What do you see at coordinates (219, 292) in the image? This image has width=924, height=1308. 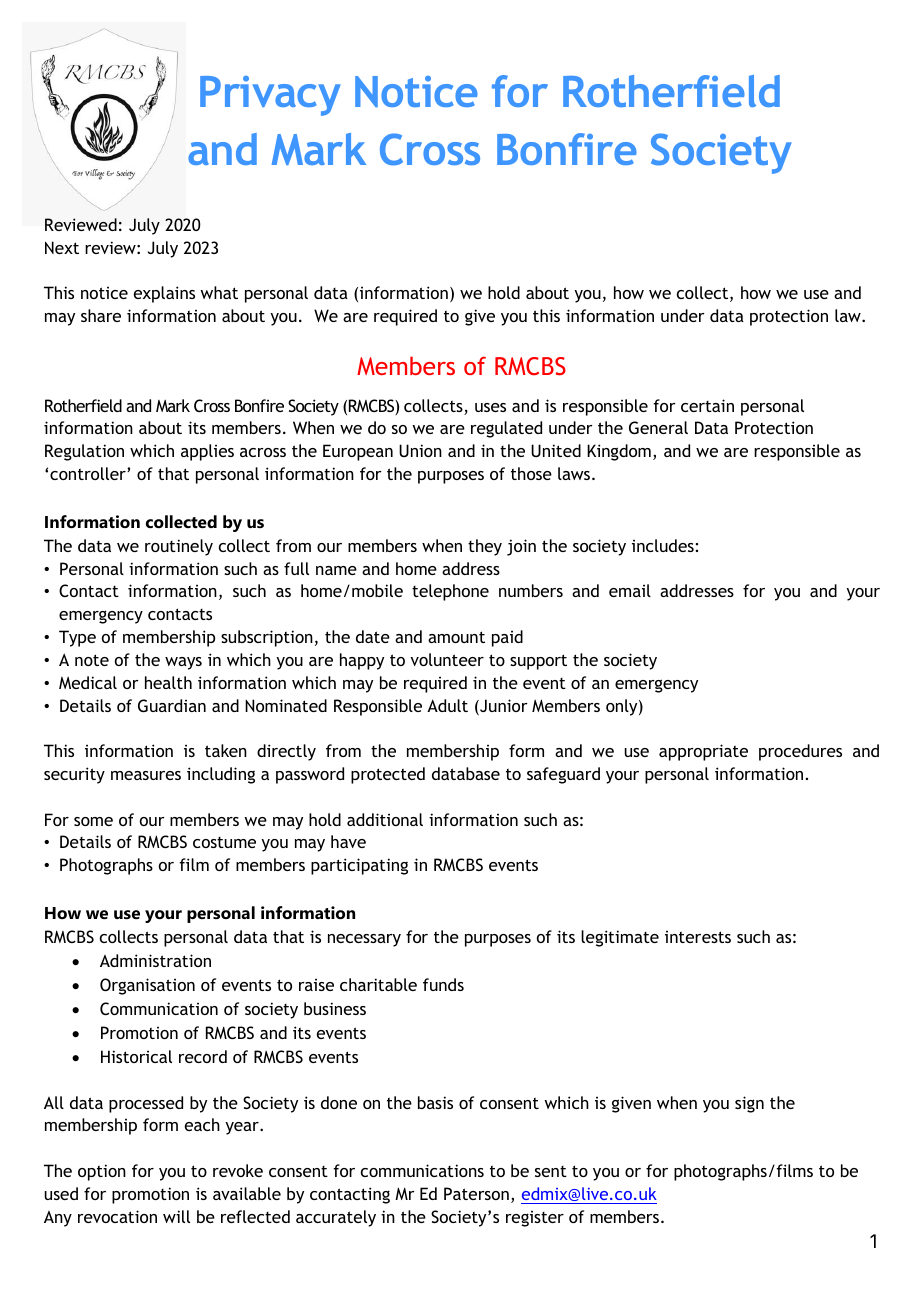 I see `what` at bounding box center [219, 292].
